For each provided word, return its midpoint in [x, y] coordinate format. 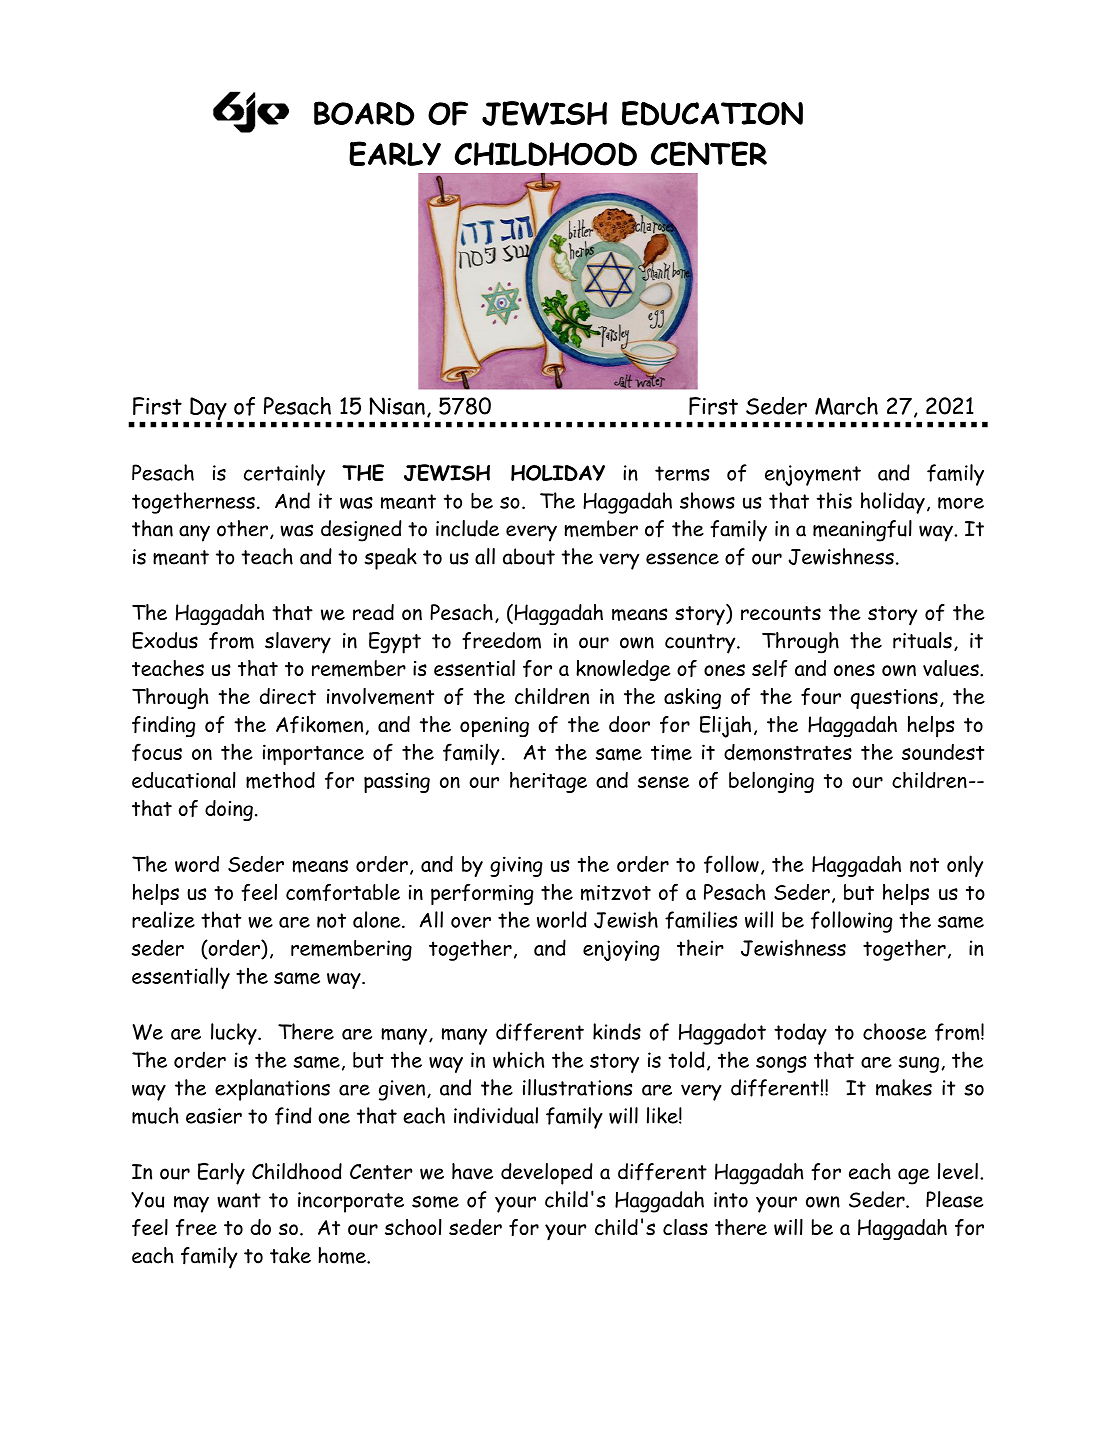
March [846, 406]
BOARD [364, 113]
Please [954, 1199]
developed [547, 1174]
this [834, 500]
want [239, 1200]
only [965, 866]
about [529, 556]
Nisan [397, 406]
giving [516, 866]
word [197, 864]
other [242, 528]
